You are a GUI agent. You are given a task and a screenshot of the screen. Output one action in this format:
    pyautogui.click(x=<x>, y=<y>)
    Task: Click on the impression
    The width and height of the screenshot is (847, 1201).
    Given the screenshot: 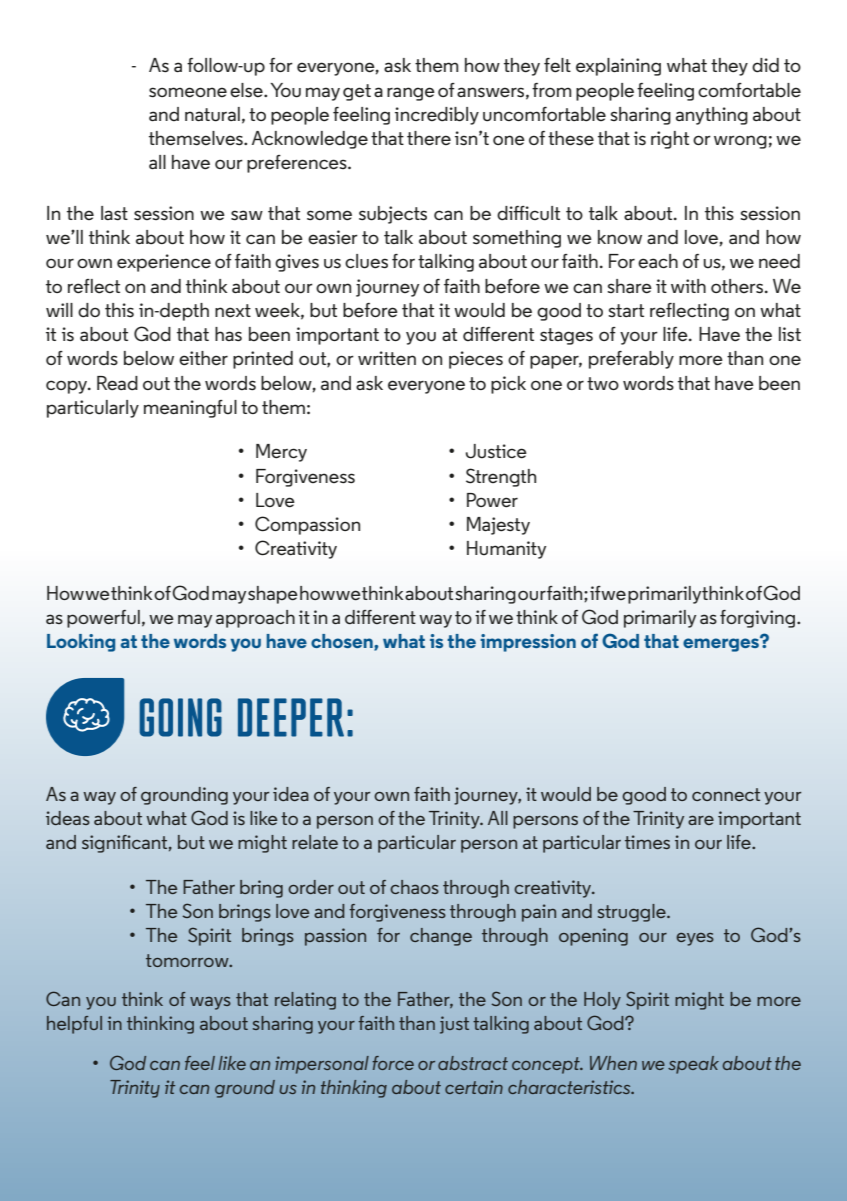 What is the action you would take?
    pyautogui.click(x=528, y=643)
